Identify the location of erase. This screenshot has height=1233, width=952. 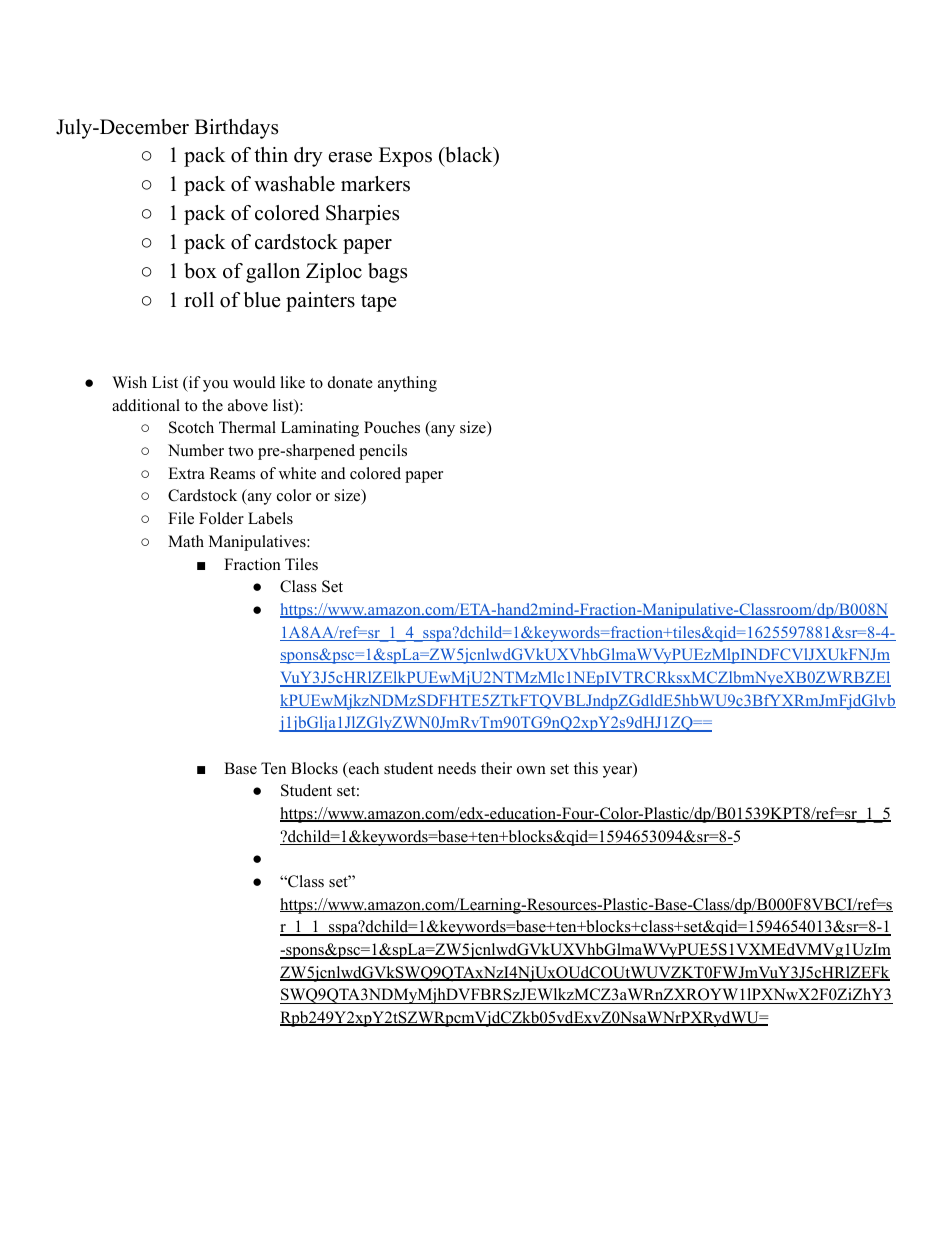
(350, 157).
